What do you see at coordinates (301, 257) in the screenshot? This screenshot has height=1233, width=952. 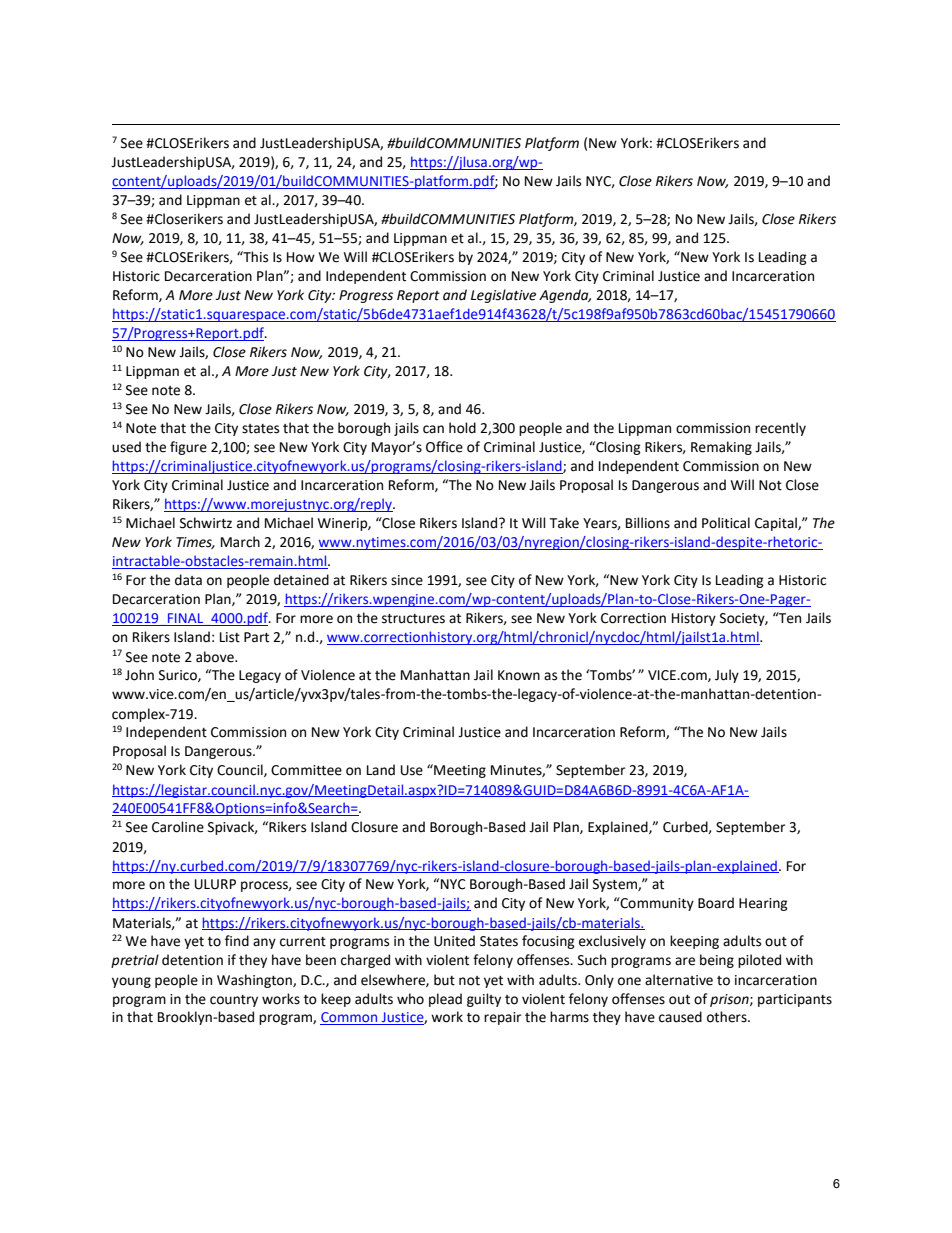 I see `How` at bounding box center [301, 257].
